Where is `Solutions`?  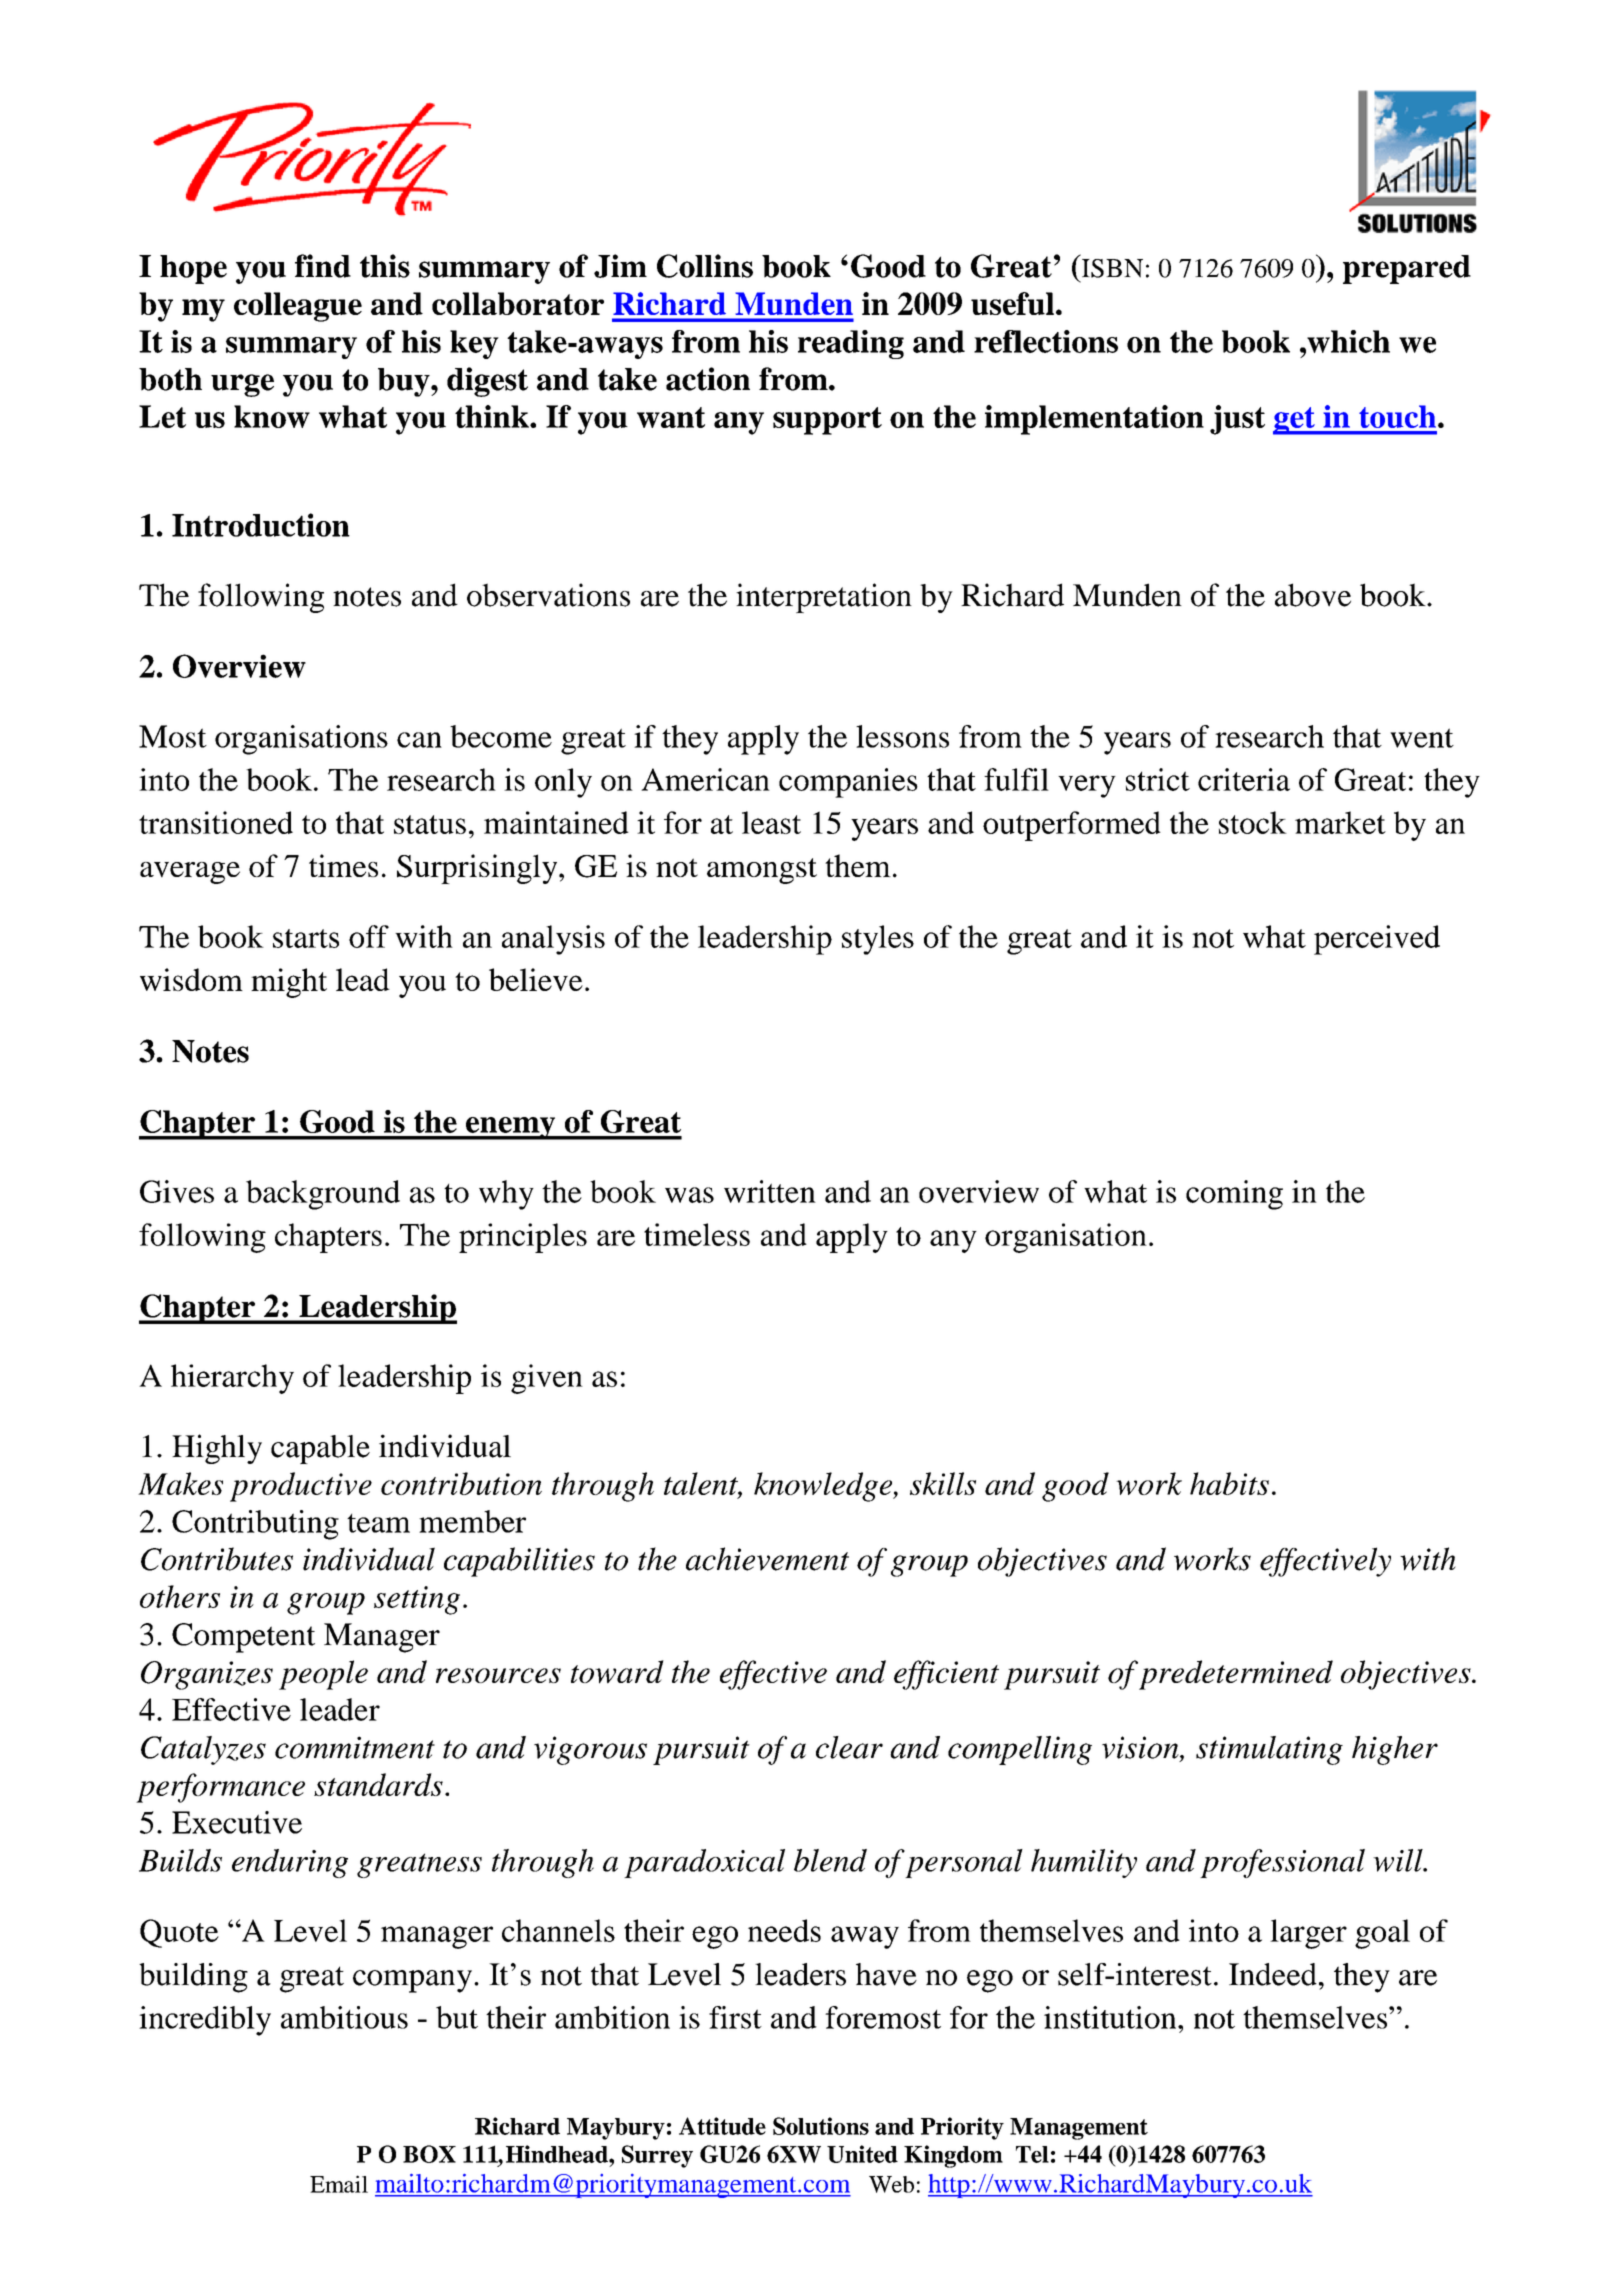 Solutions is located at coordinates (821, 2126).
